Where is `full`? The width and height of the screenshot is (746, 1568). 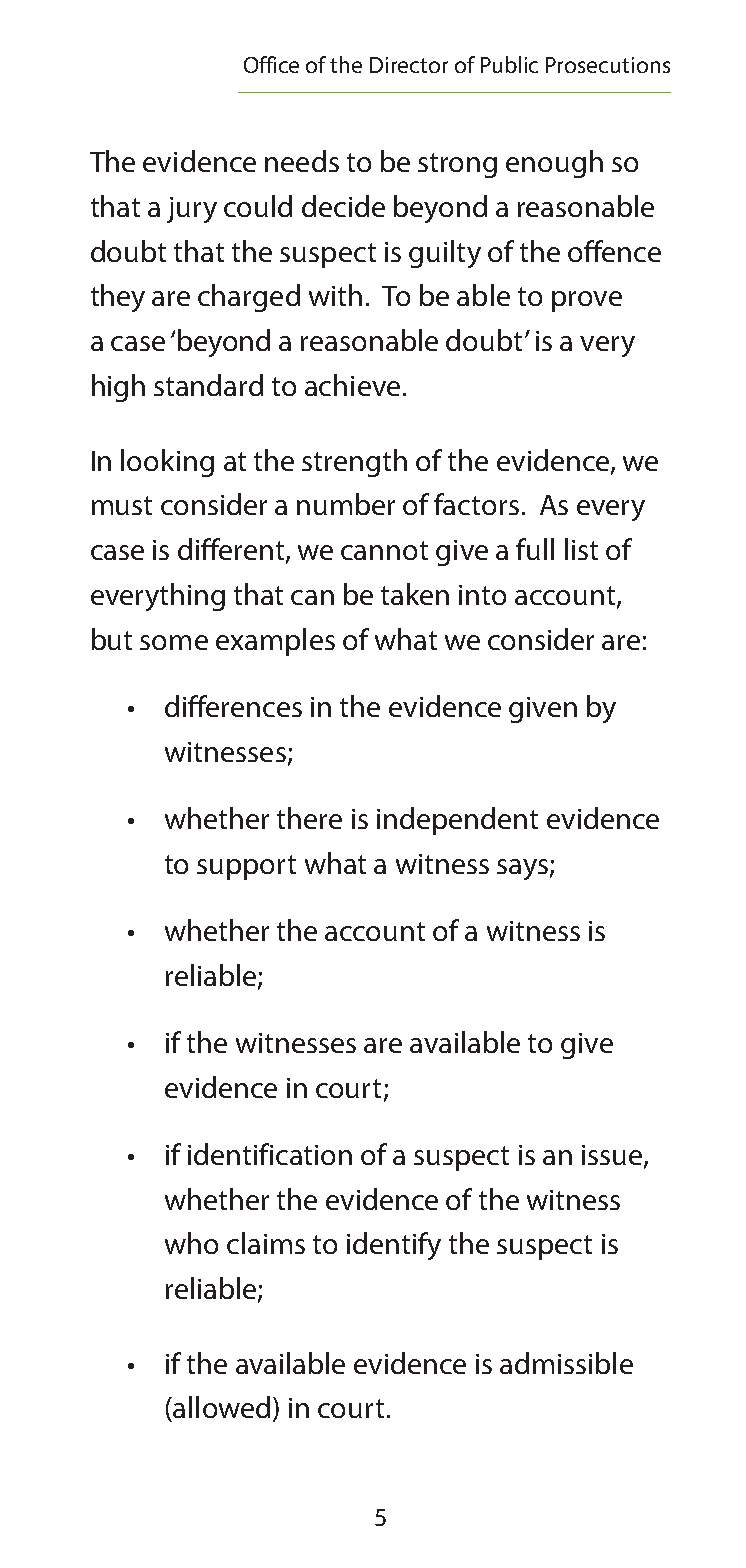 full is located at coordinates (535, 549).
